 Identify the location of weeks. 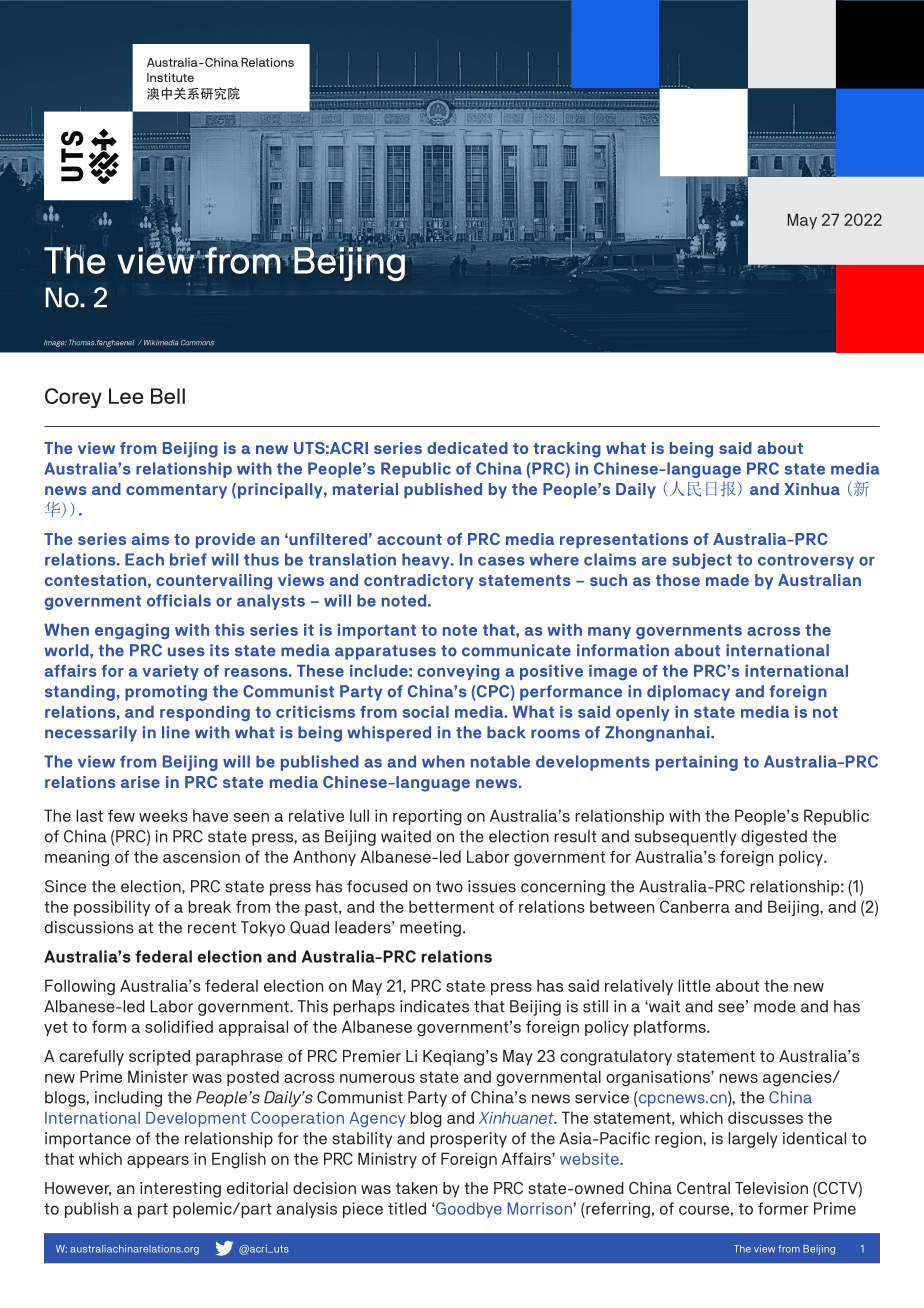
(163, 815).
